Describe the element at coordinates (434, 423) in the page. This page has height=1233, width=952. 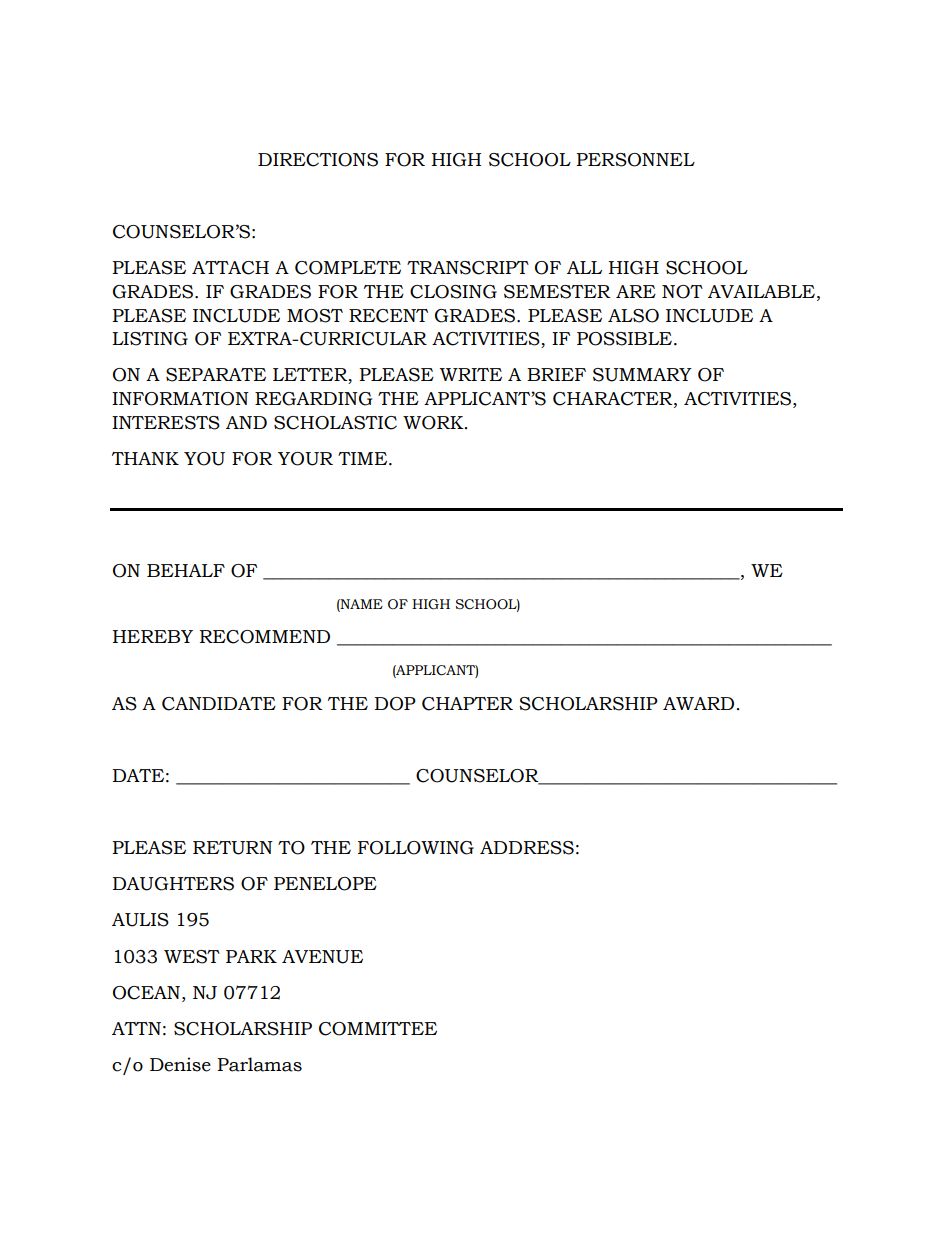
I see `WORK` at that location.
